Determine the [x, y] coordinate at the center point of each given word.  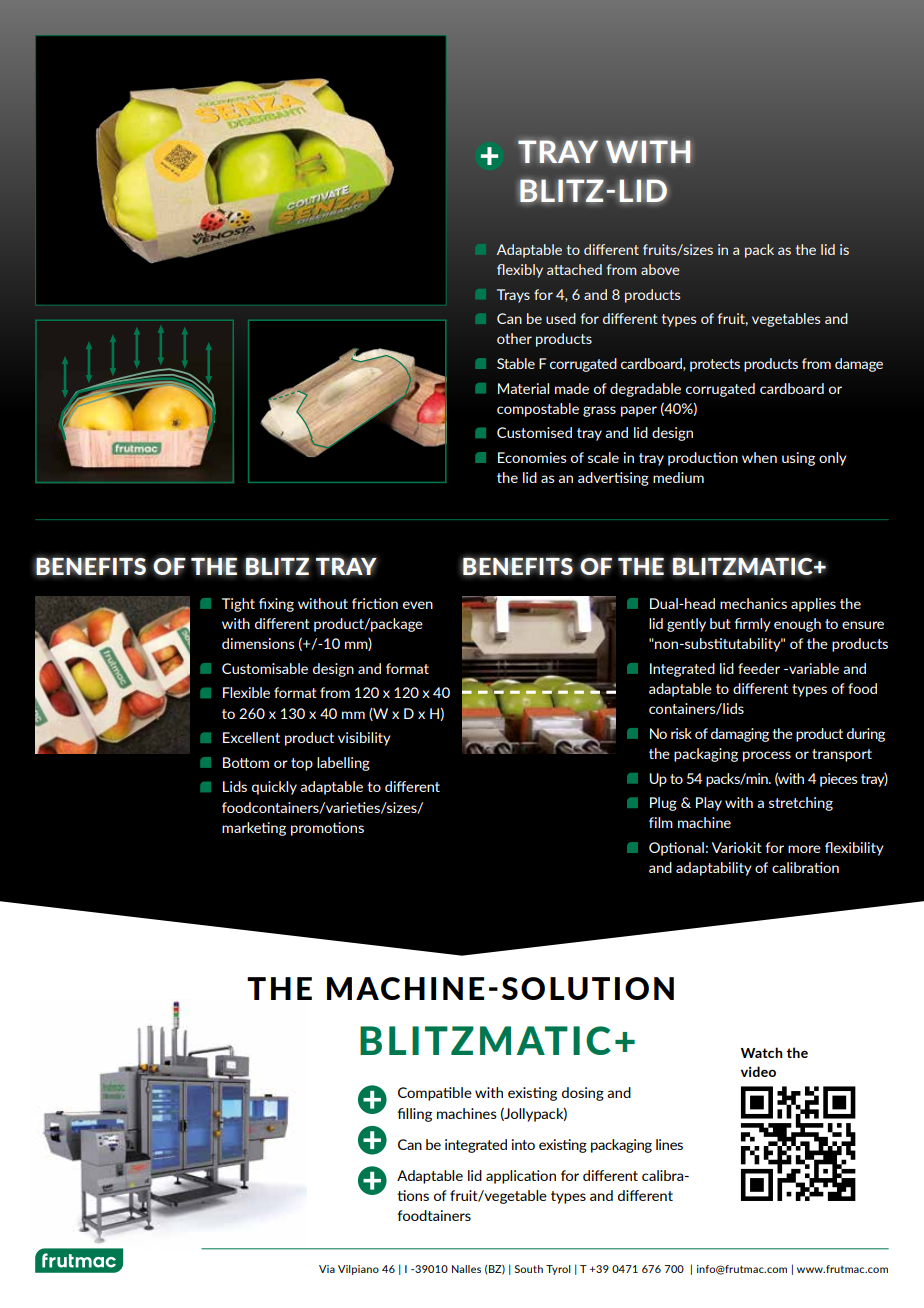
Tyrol [558, 1270]
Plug [663, 804]
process [767, 756]
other [514, 338]
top [302, 764]
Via [327, 1269]
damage [859, 365]
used [561, 318]
